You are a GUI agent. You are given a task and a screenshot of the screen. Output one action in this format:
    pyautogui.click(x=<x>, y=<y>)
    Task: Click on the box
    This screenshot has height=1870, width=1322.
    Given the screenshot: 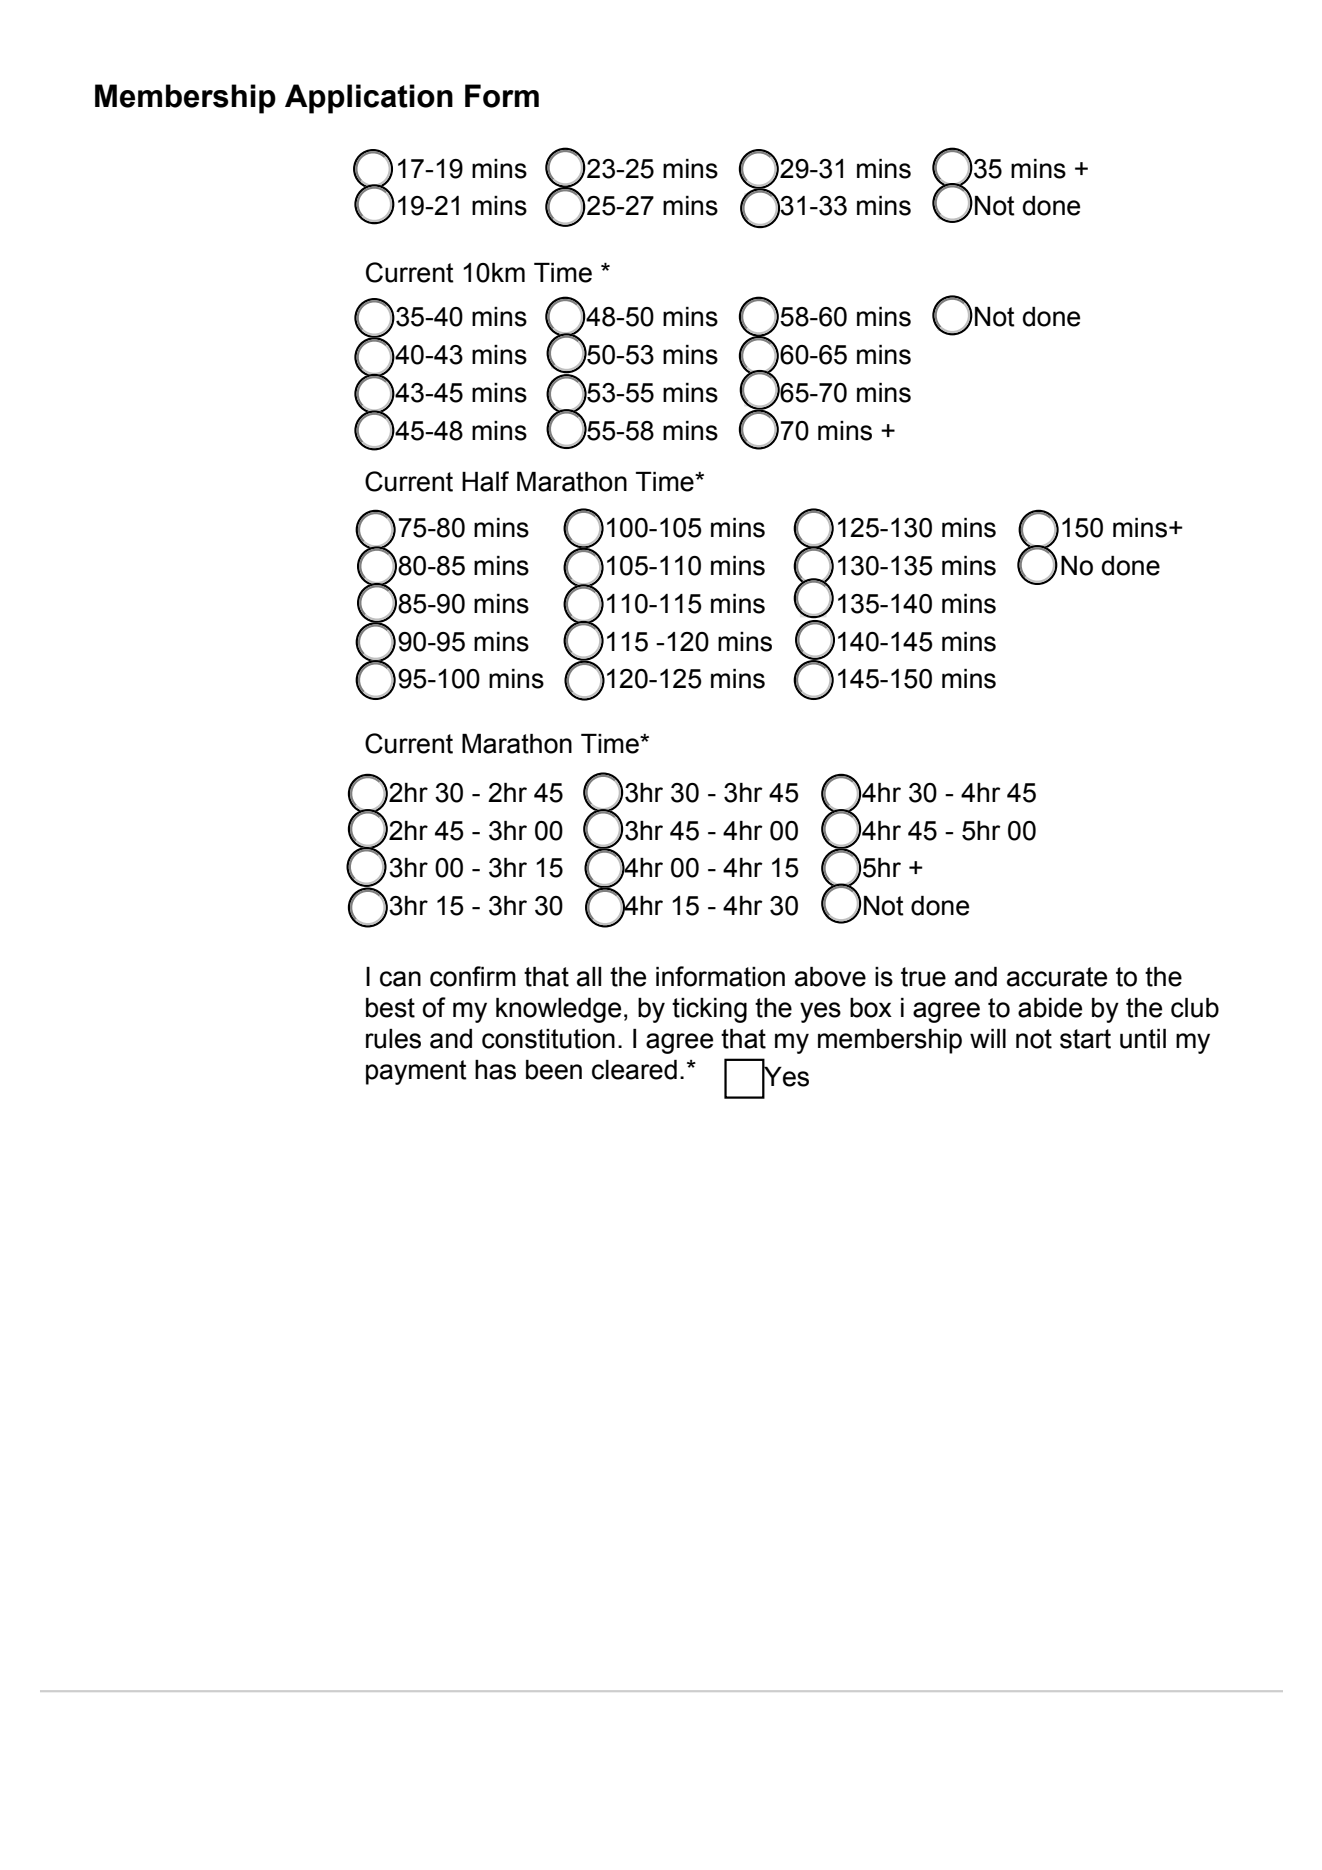 What is the action you would take?
    pyautogui.click(x=871, y=1008)
